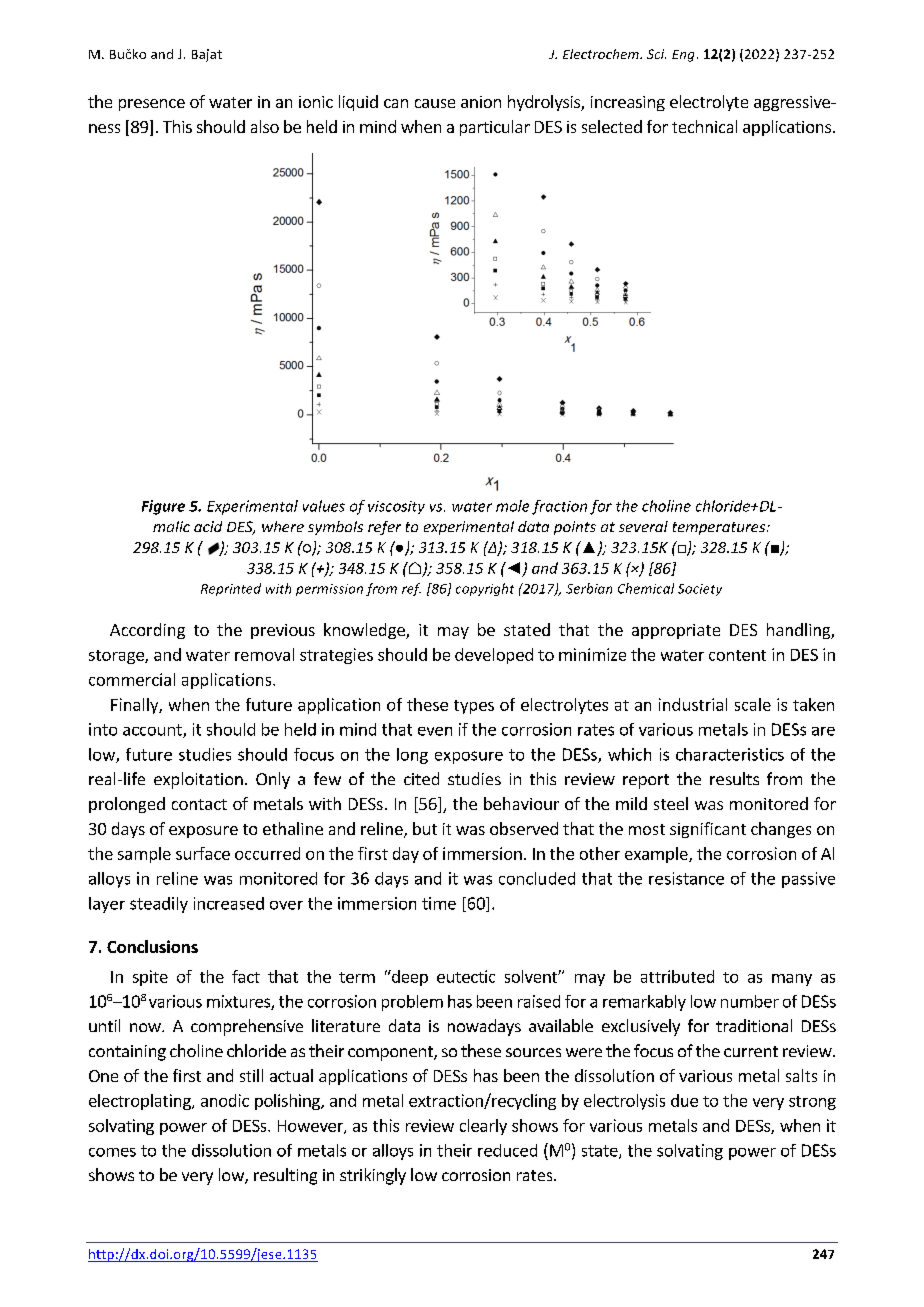  What do you see at coordinates (203, 853) in the image?
I see `surface` at bounding box center [203, 853].
